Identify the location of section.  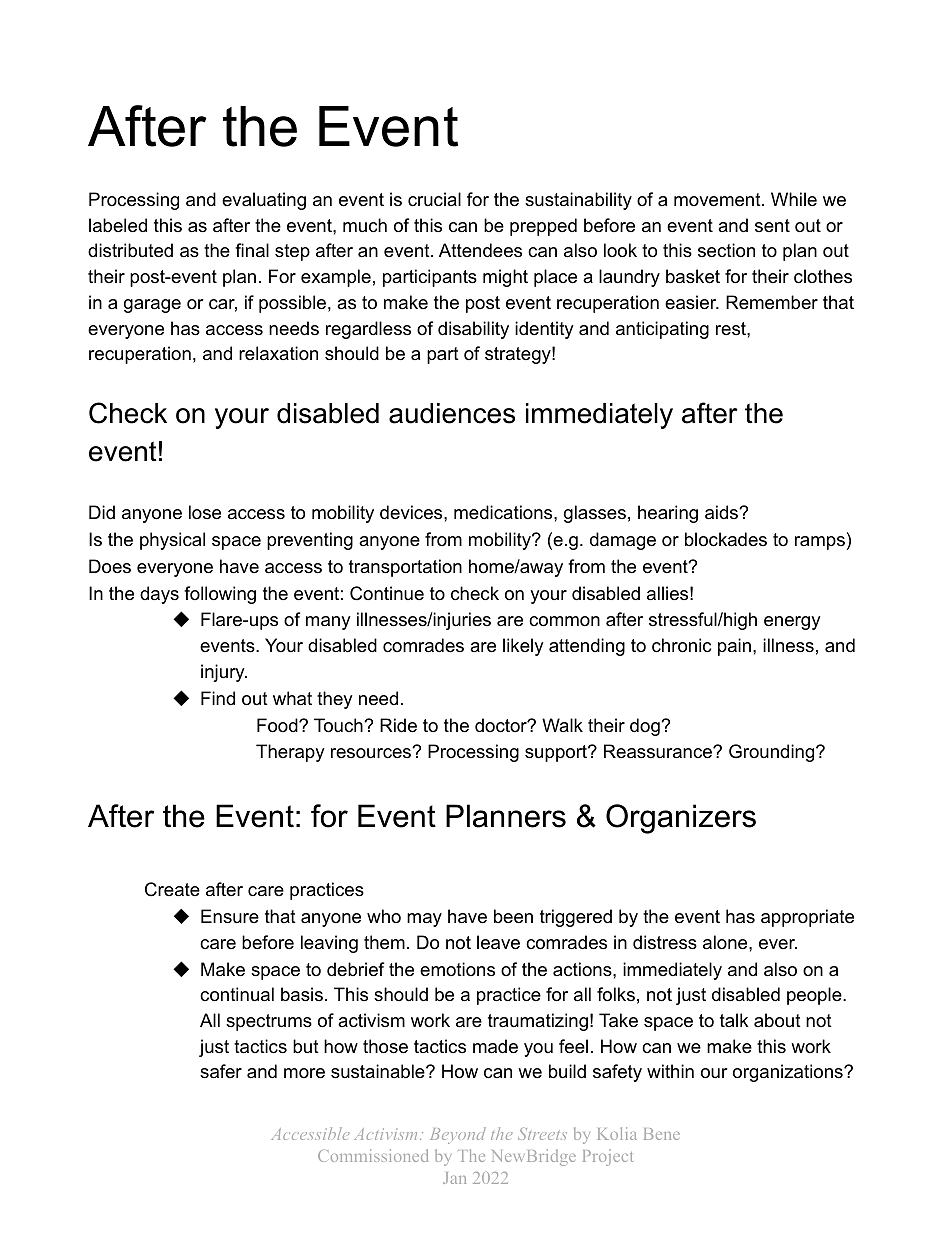
(726, 250).
